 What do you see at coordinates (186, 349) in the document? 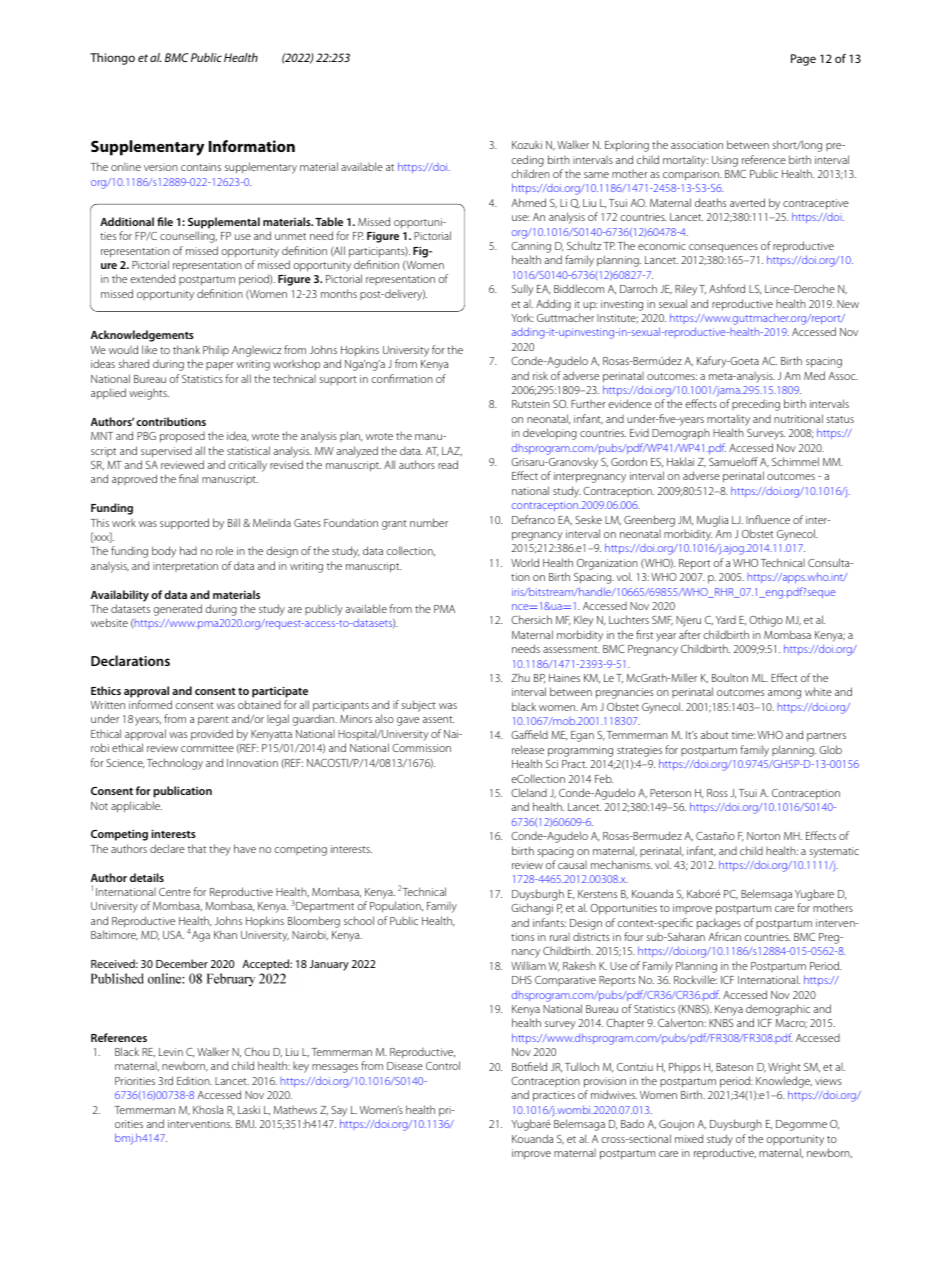
I see `thank` at bounding box center [186, 349].
